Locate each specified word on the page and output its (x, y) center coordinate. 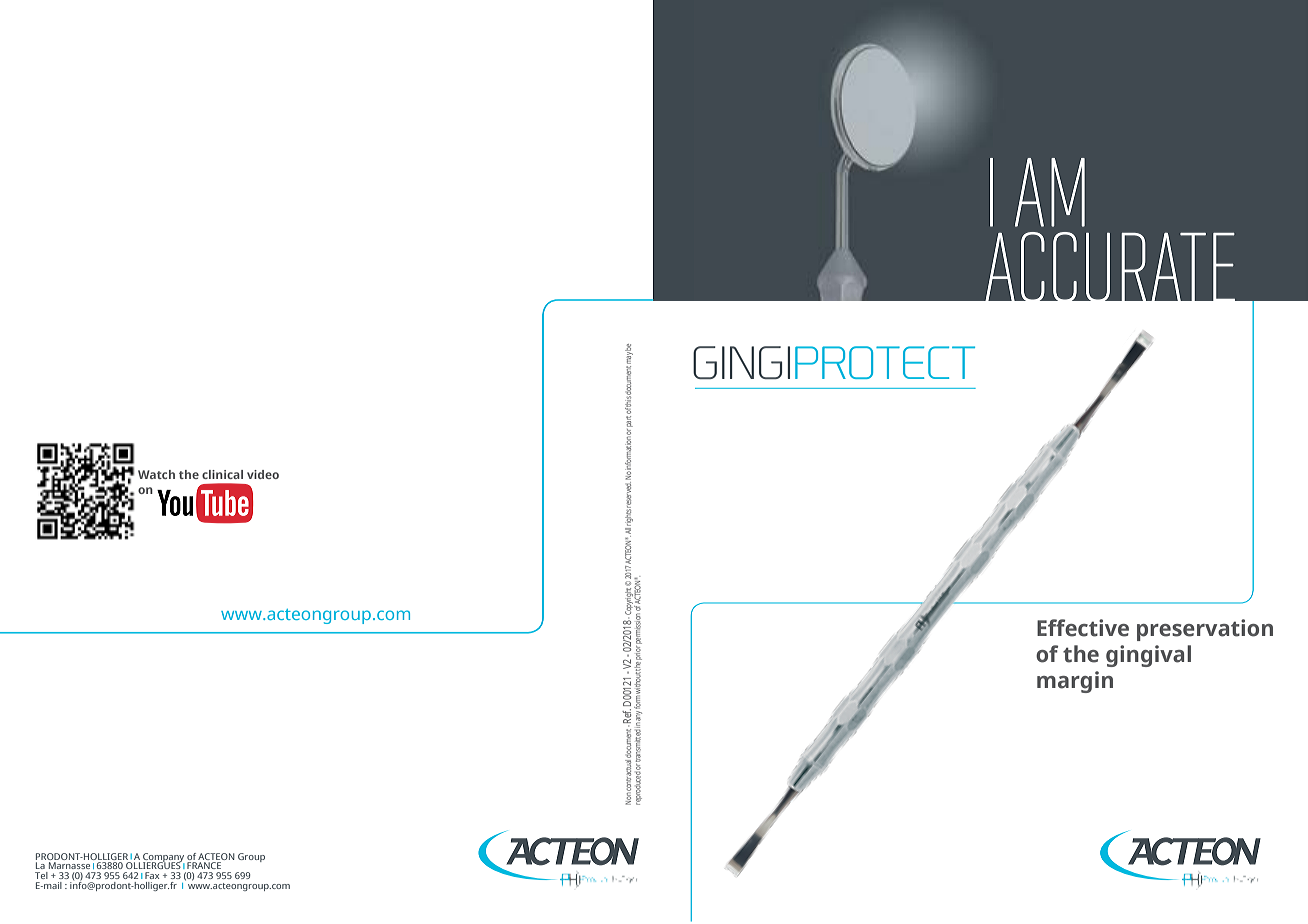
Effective (1083, 628)
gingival (1148, 656)
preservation (1205, 630)
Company (163, 858)
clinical (222, 474)
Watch (156, 474)
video (263, 474)
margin (1075, 682)
